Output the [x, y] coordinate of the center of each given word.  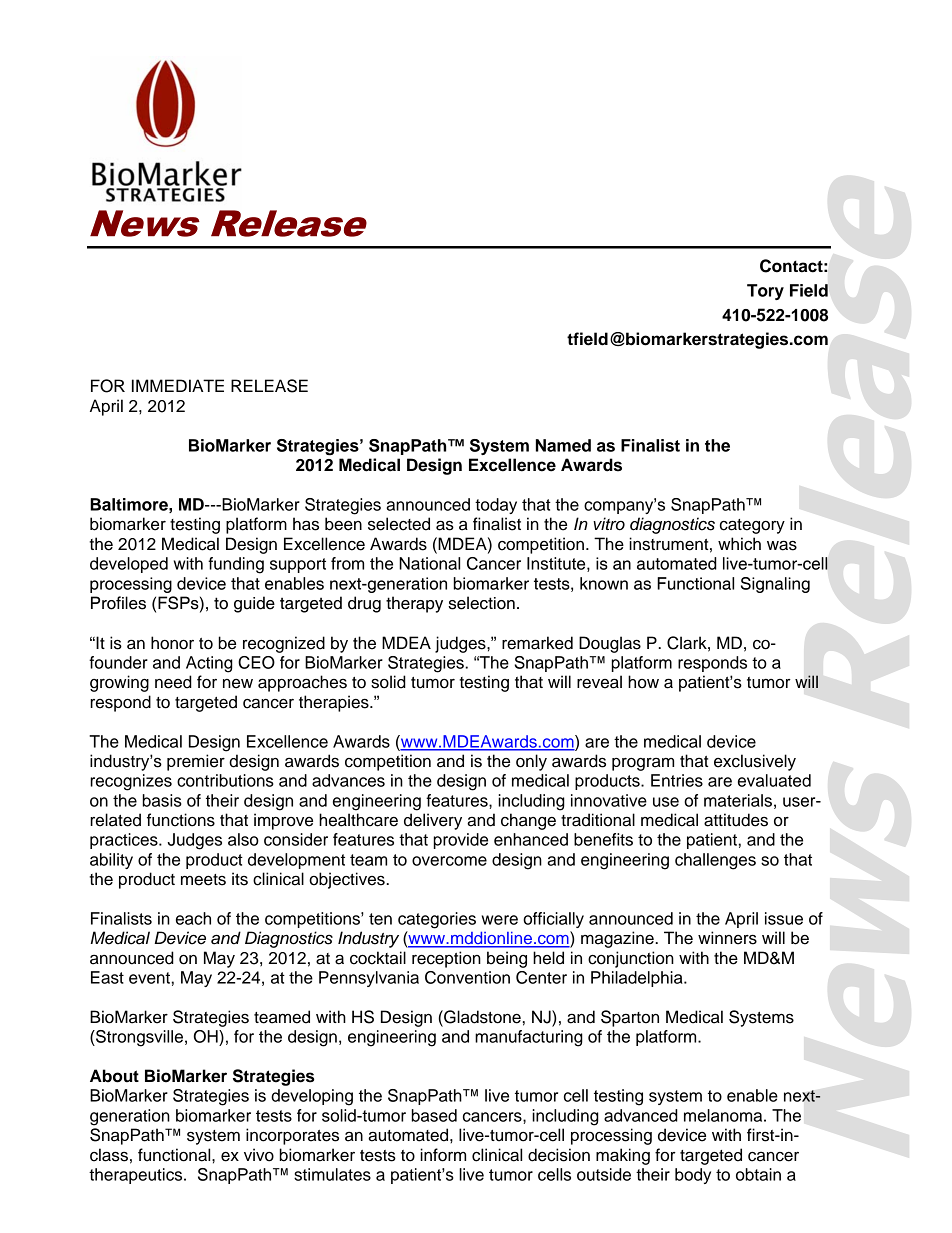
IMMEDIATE [178, 385]
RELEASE [269, 386]
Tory [765, 292]
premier [196, 762]
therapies [335, 703]
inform [443, 1155]
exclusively [755, 762]
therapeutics [137, 1176]
